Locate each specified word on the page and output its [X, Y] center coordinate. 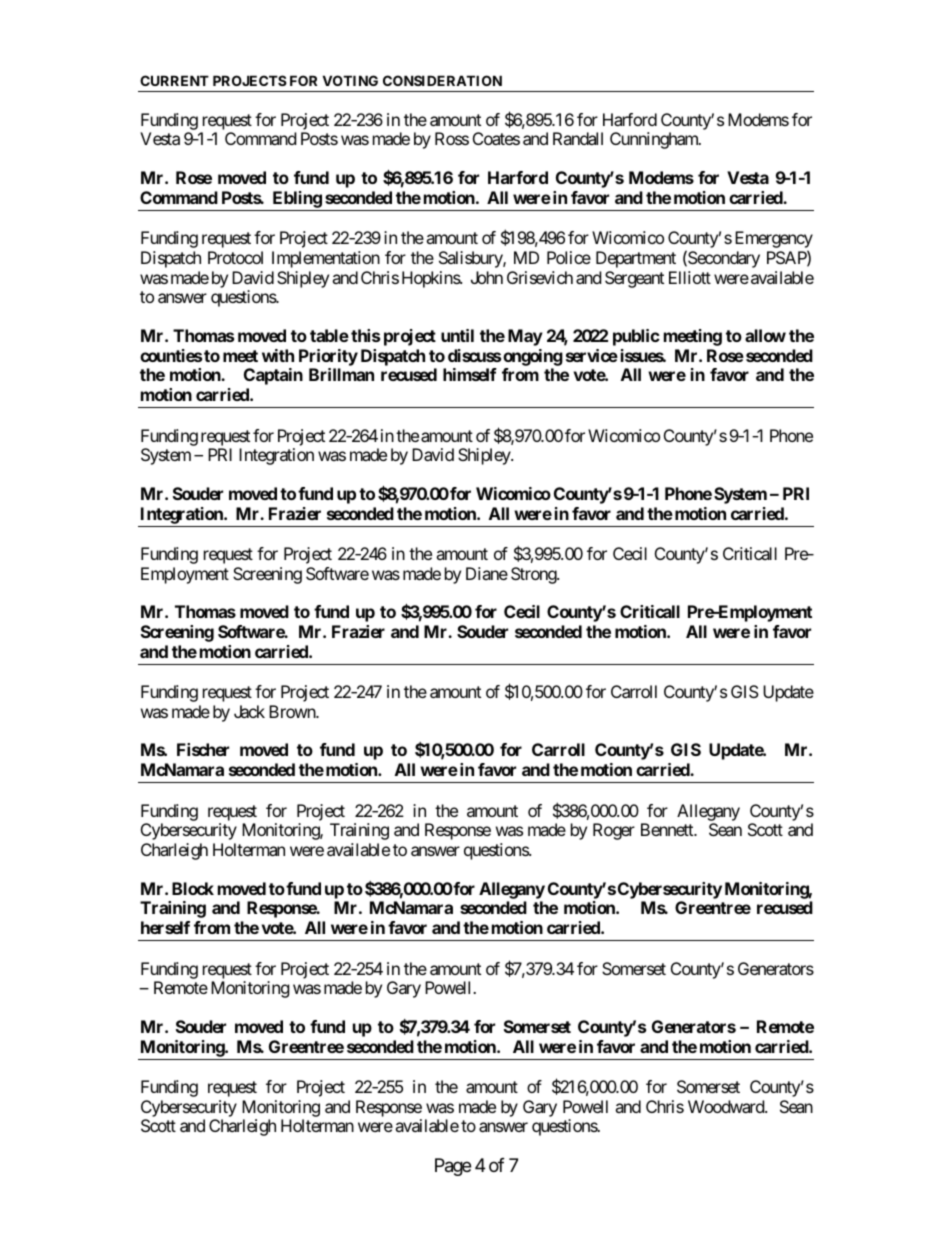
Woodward [727, 1106]
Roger [614, 831]
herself [165, 927]
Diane [487, 573]
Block [193, 888]
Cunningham [655, 140]
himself [470, 374]
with [278, 355]
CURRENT [174, 80]
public [636, 337]
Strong [534, 575]
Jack [249, 711]
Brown [293, 711]
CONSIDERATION [442, 80]
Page [453, 1167]
